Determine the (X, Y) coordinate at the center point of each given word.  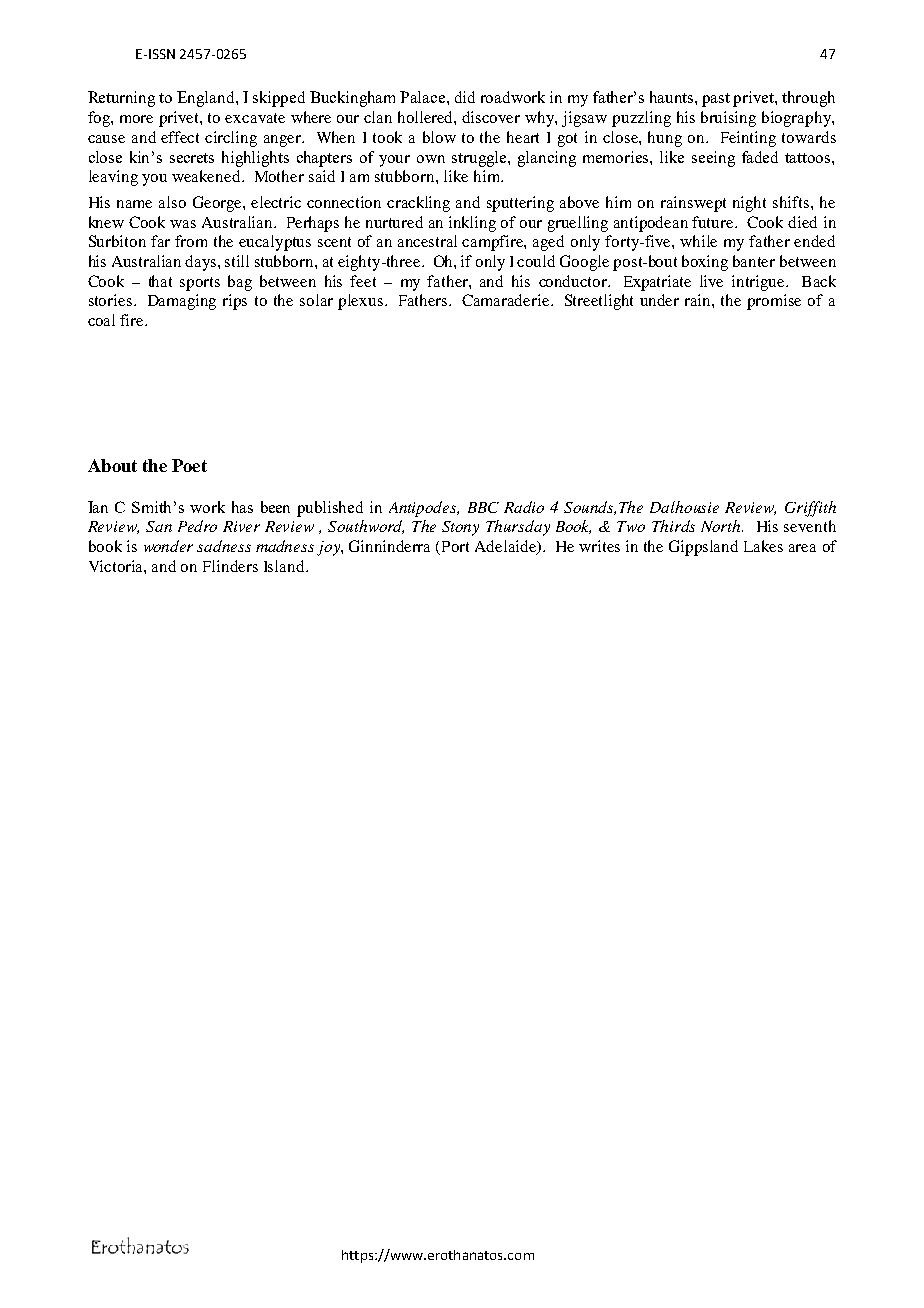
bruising (728, 119)
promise (774, 302)
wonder (168, 546)
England (207, 99)
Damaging (182, 302)
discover (491, 117)
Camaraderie (507, 300)
